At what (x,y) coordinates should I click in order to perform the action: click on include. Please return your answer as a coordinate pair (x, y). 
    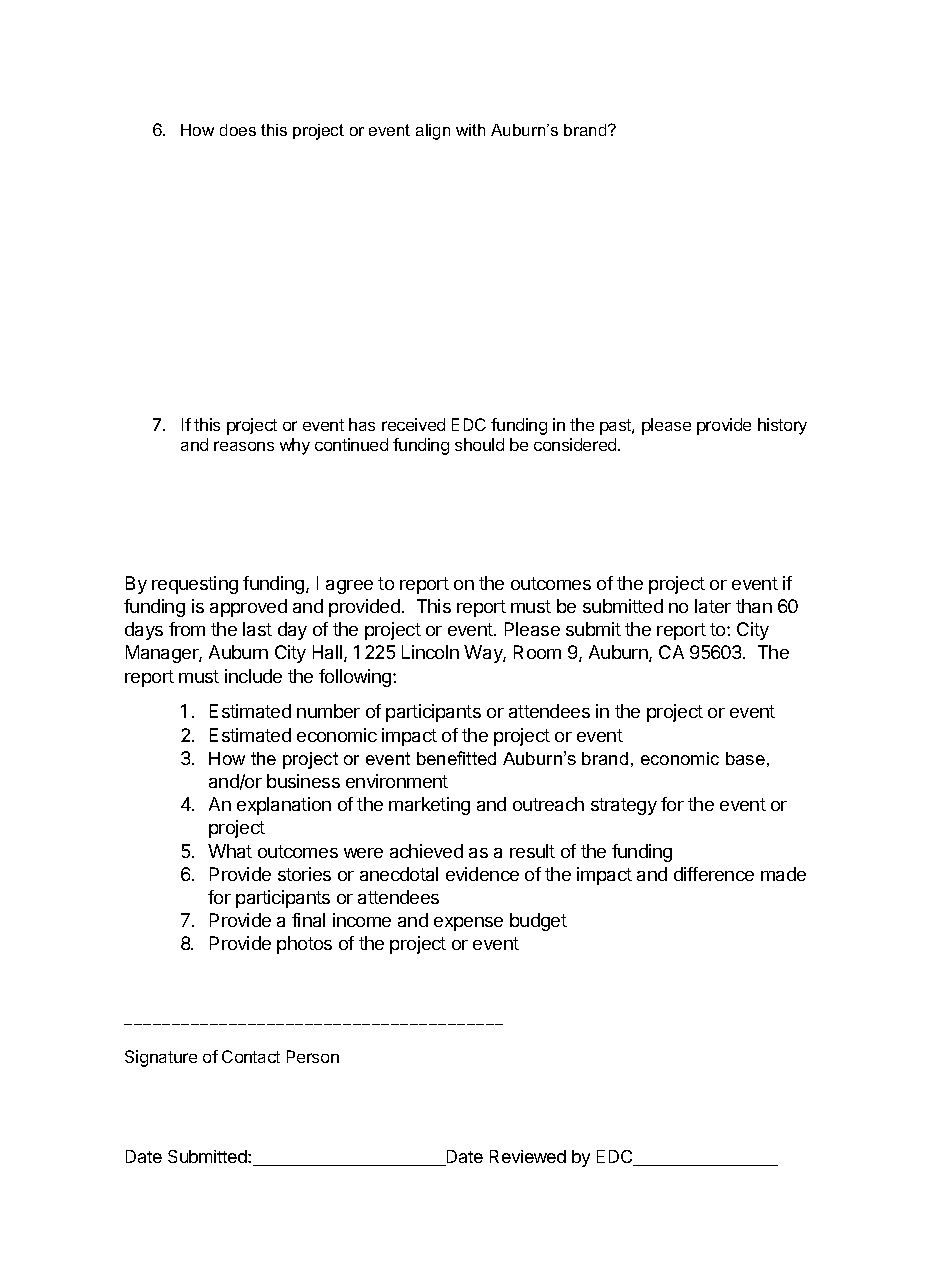
    Looking at the image, I should click on (253, 676).
